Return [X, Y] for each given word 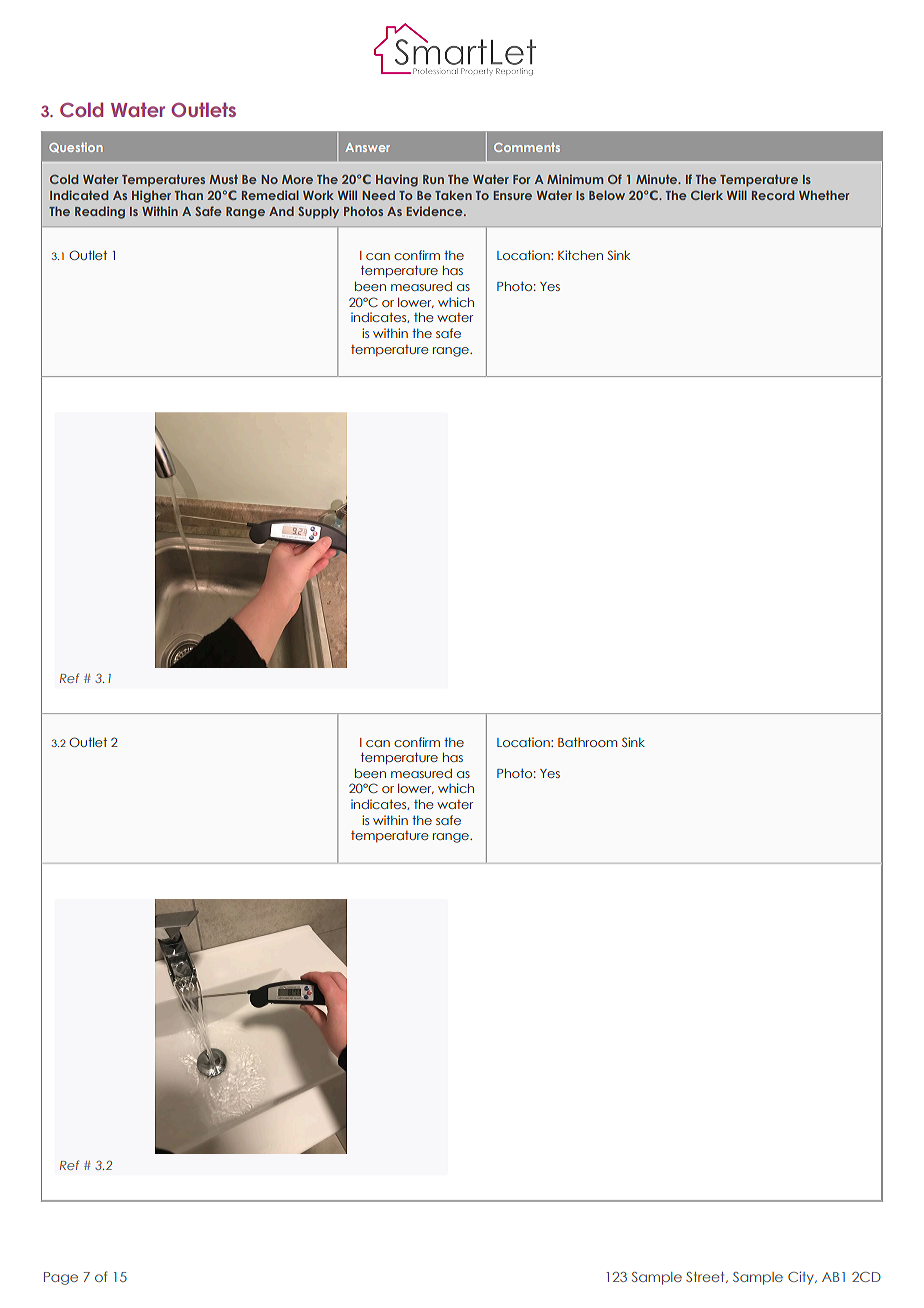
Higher [151, 196]
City [802, 1278]
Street [706, 1277]
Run [433, 179]
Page [61, 1278]
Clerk [707, 195]
